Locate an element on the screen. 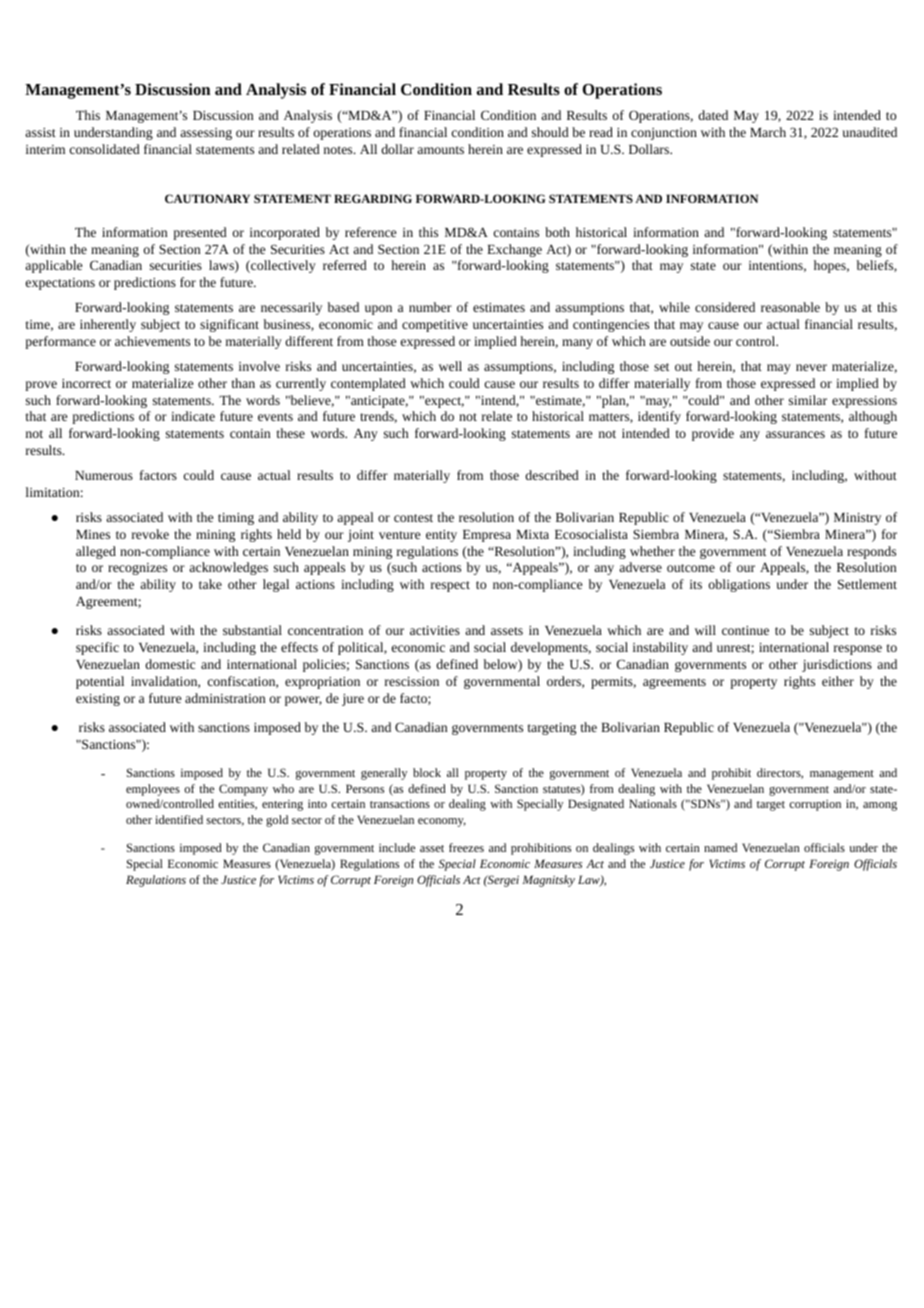 This screenshot has width=924, height=1308. economy is located at coordinates (442, 822).
